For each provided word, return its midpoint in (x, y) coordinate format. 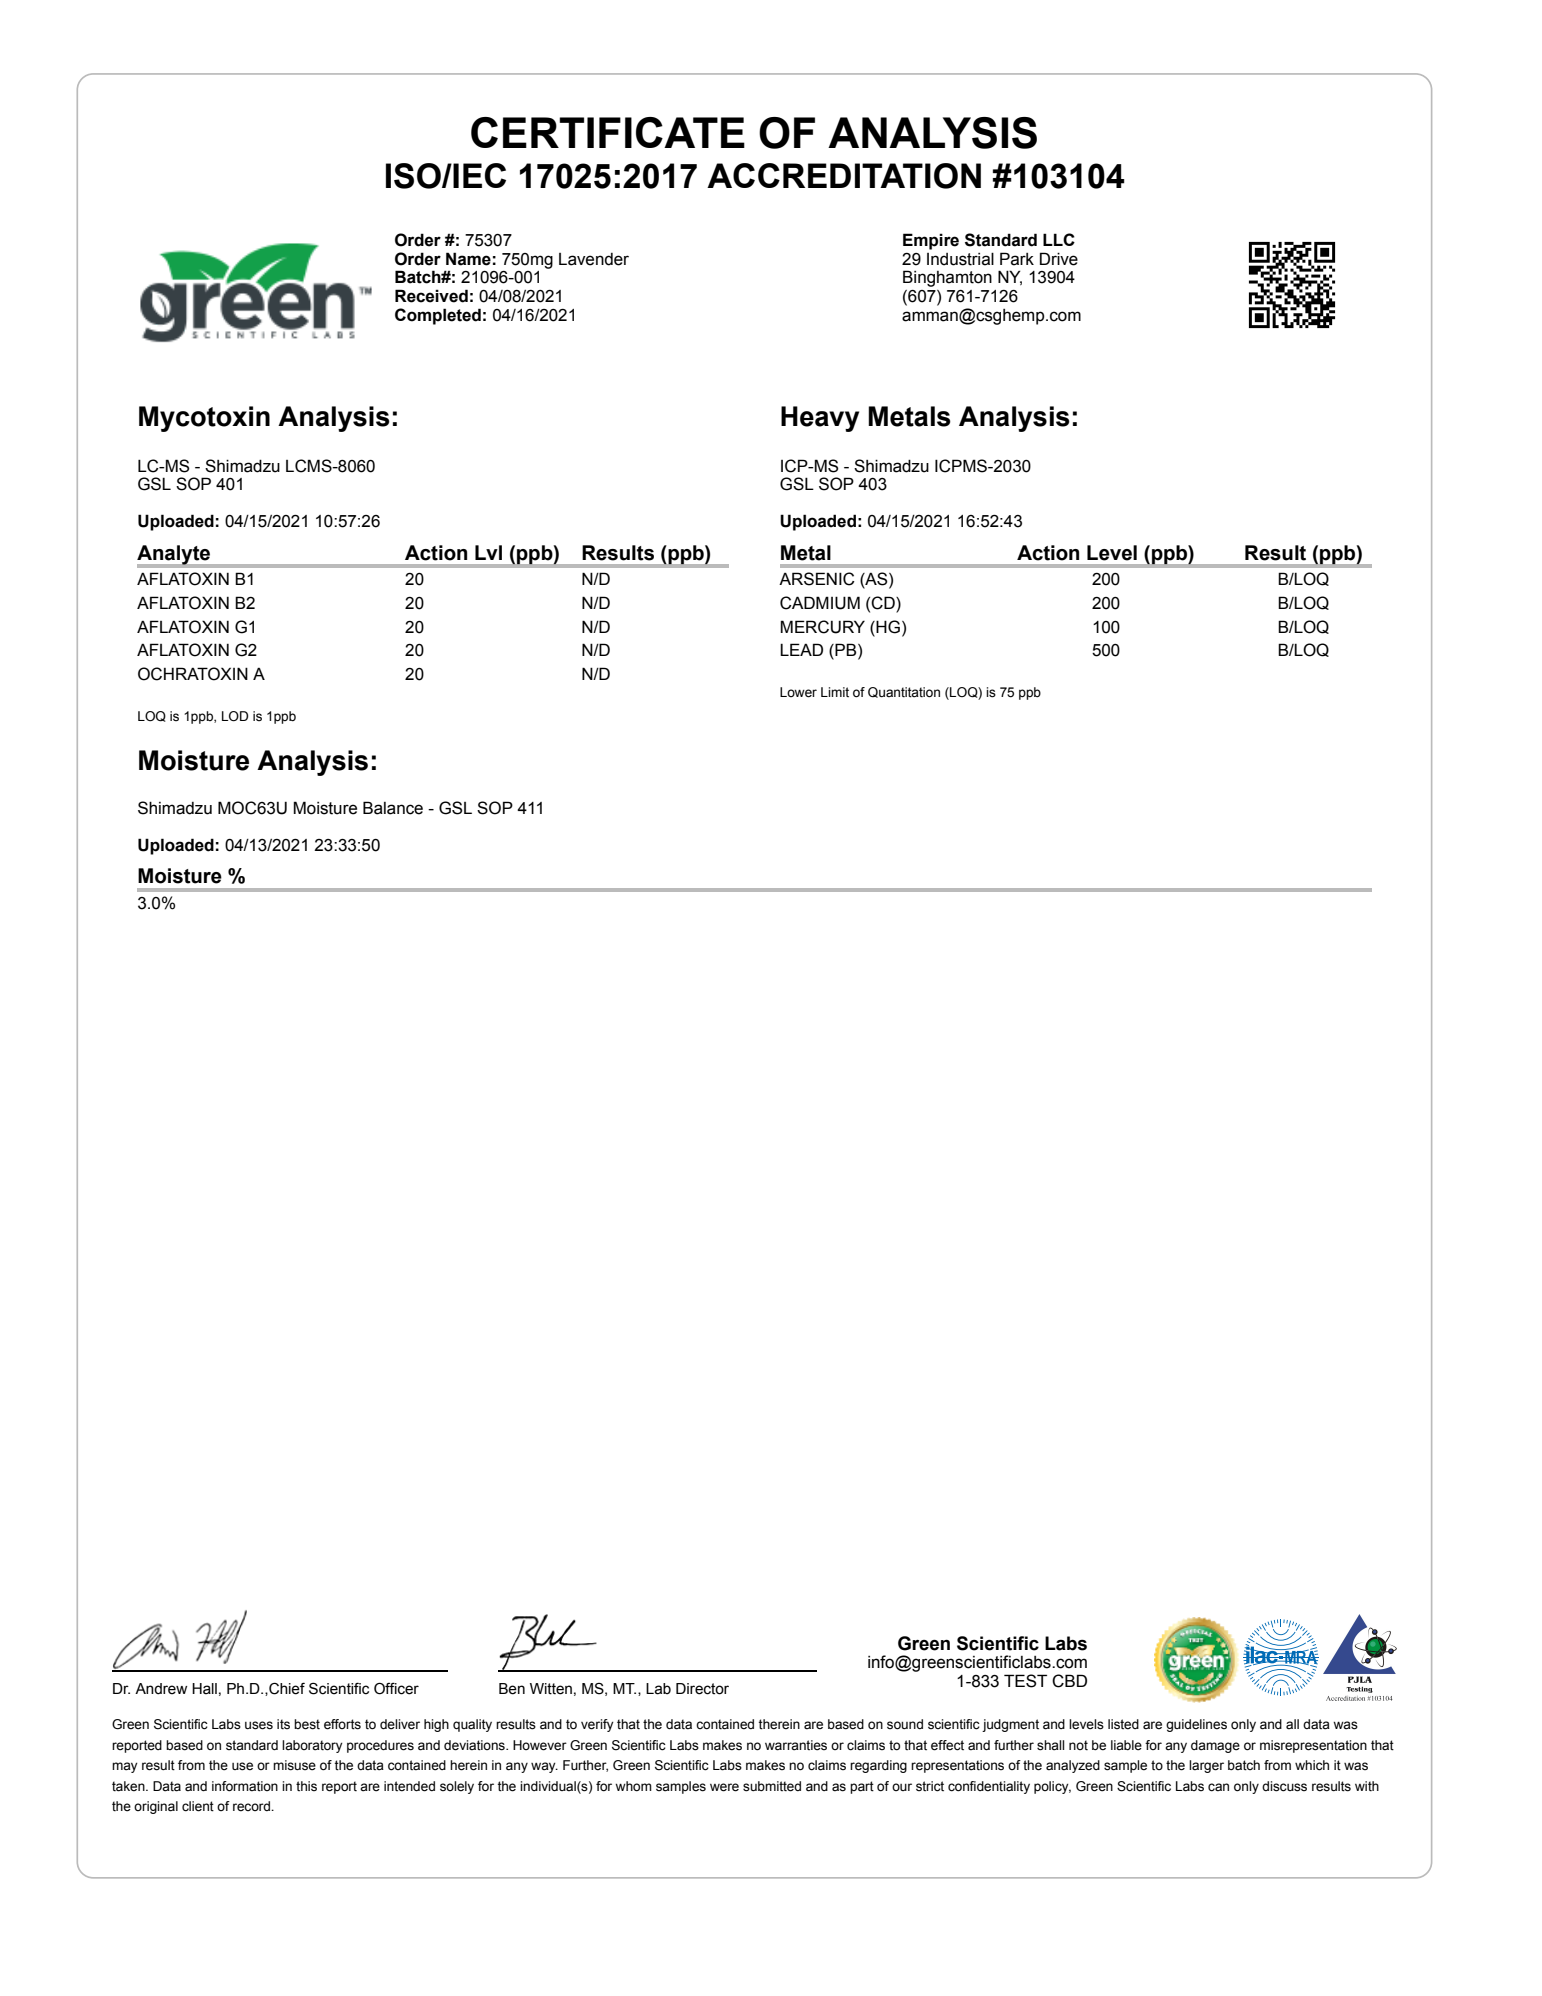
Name (468, 259)
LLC (1059, 239)
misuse (294, 1765)
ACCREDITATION (844, 176)
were (724, 1787)
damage (1215, 1746)
